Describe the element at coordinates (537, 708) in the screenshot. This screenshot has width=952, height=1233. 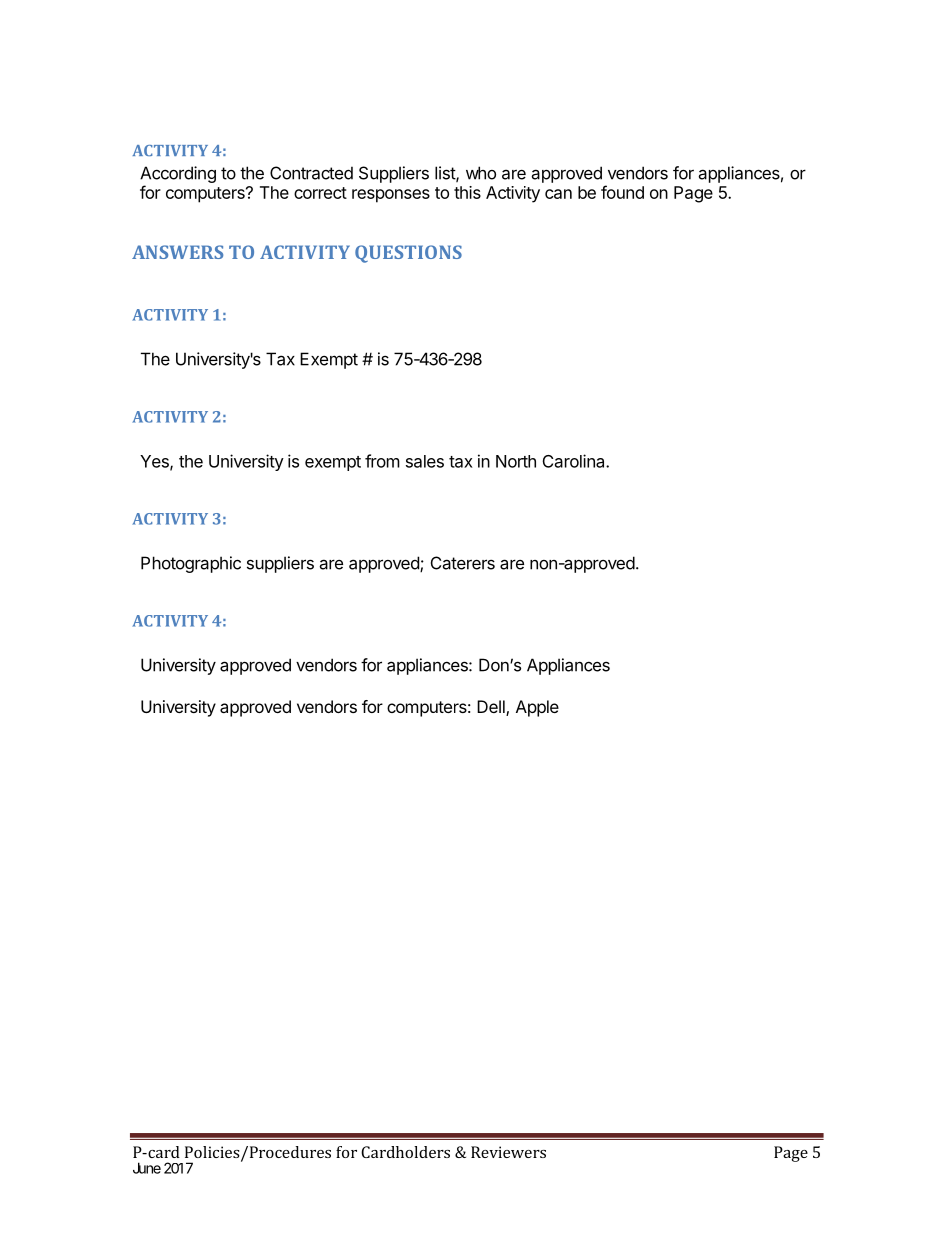
I see `Apple` at that location.
